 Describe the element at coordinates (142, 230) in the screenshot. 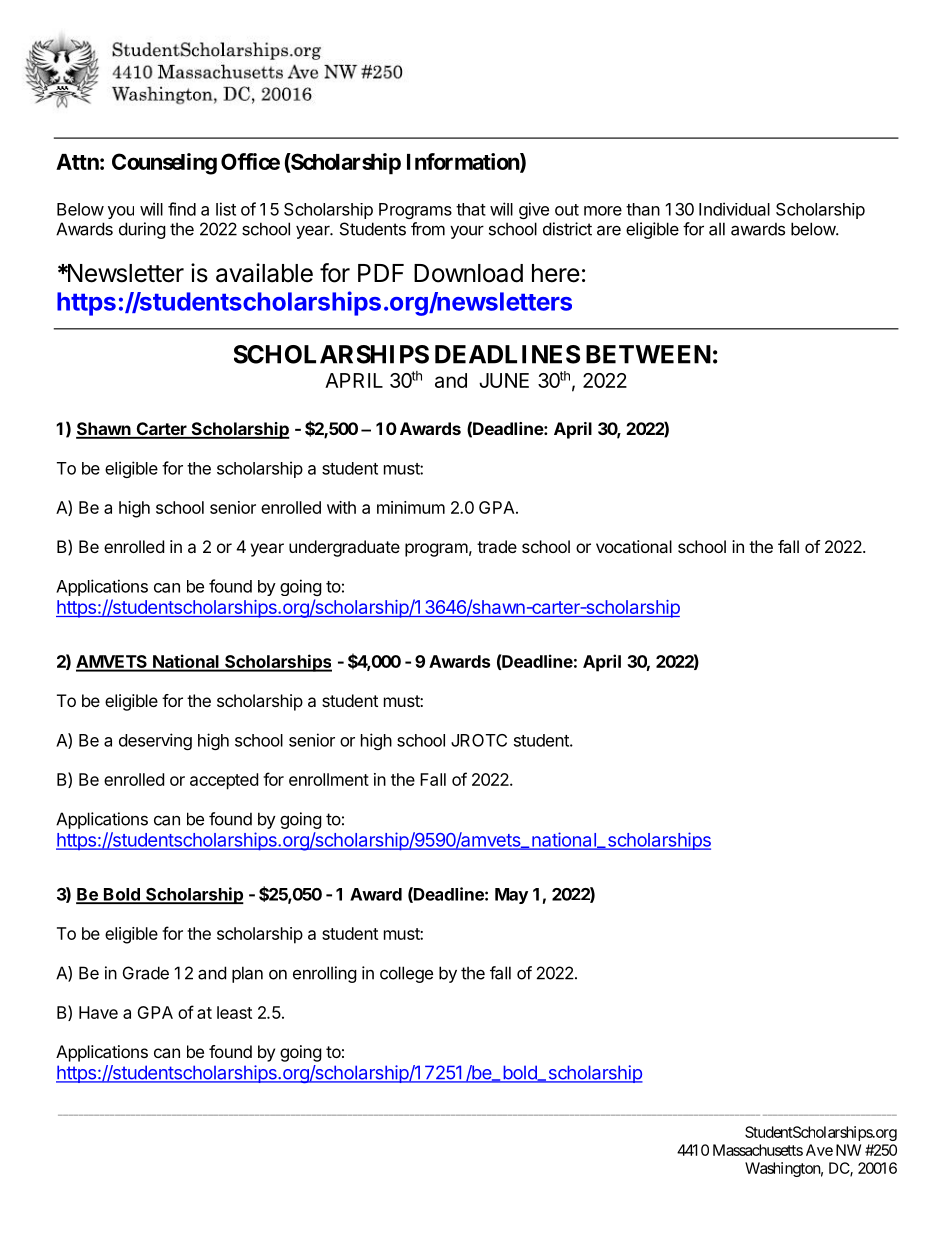

I see `during` at that location.
